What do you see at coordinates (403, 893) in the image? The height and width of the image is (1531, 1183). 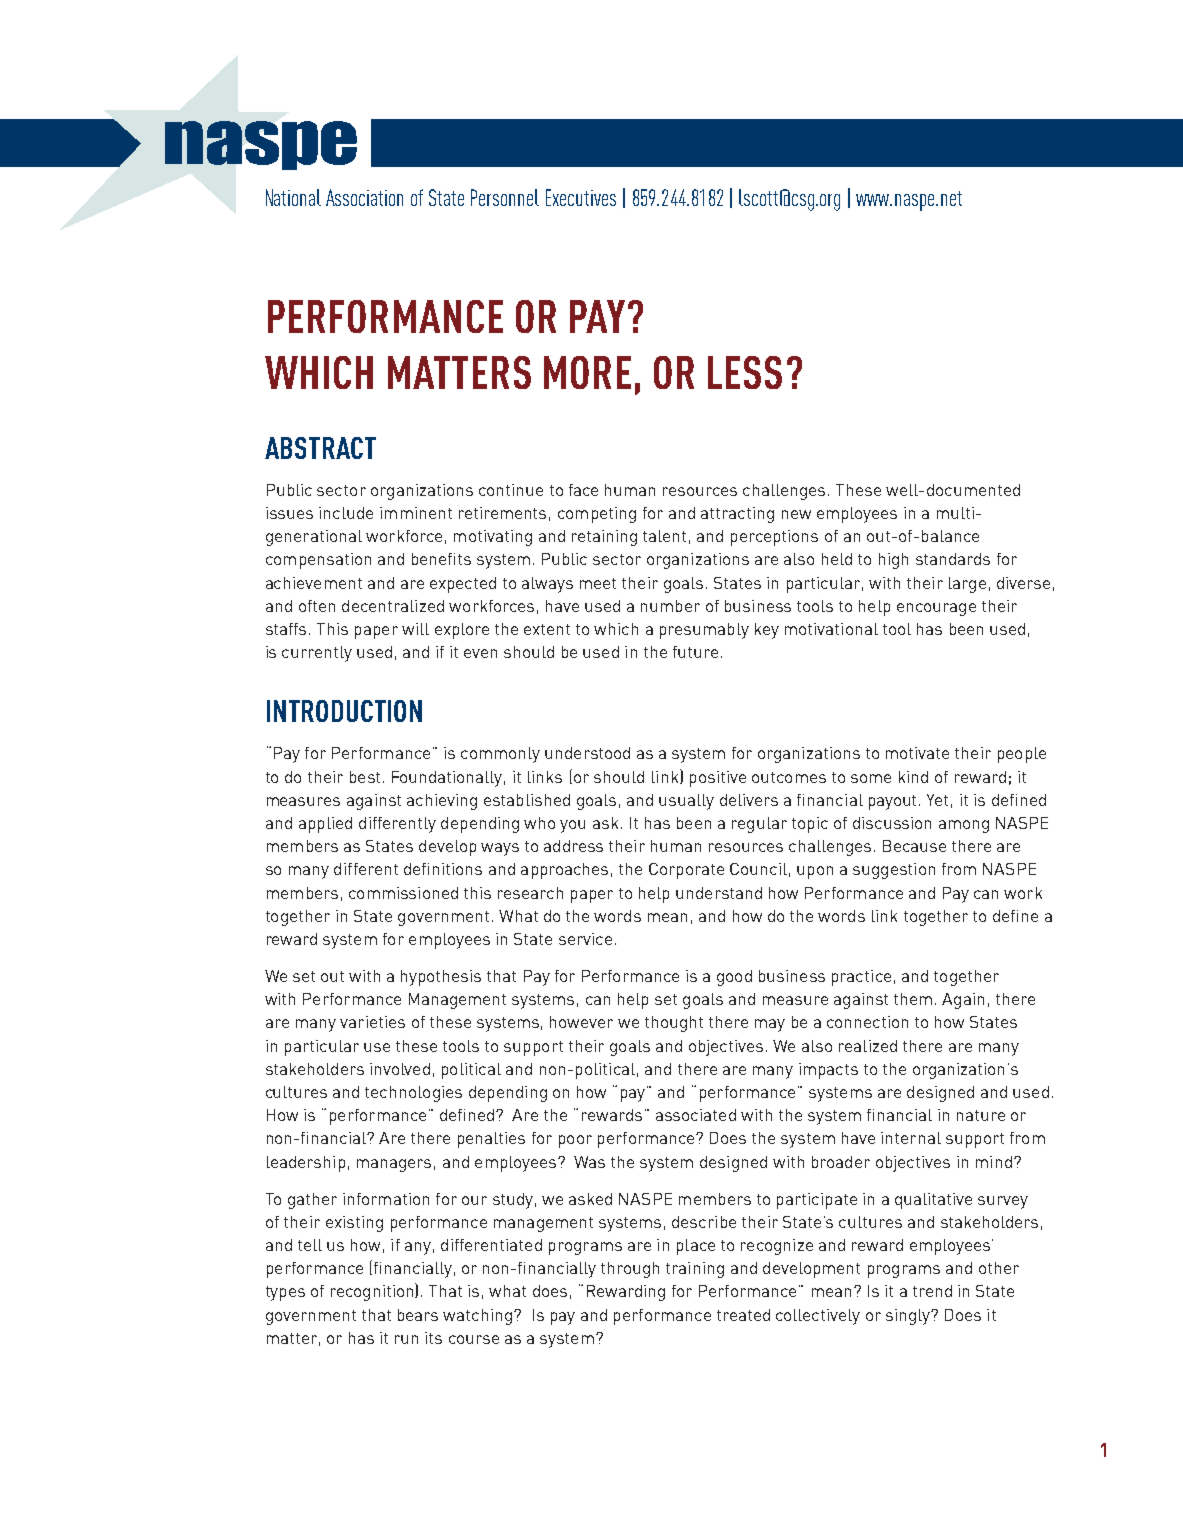 I see `commissioned` at bounding box center [403, 893].
